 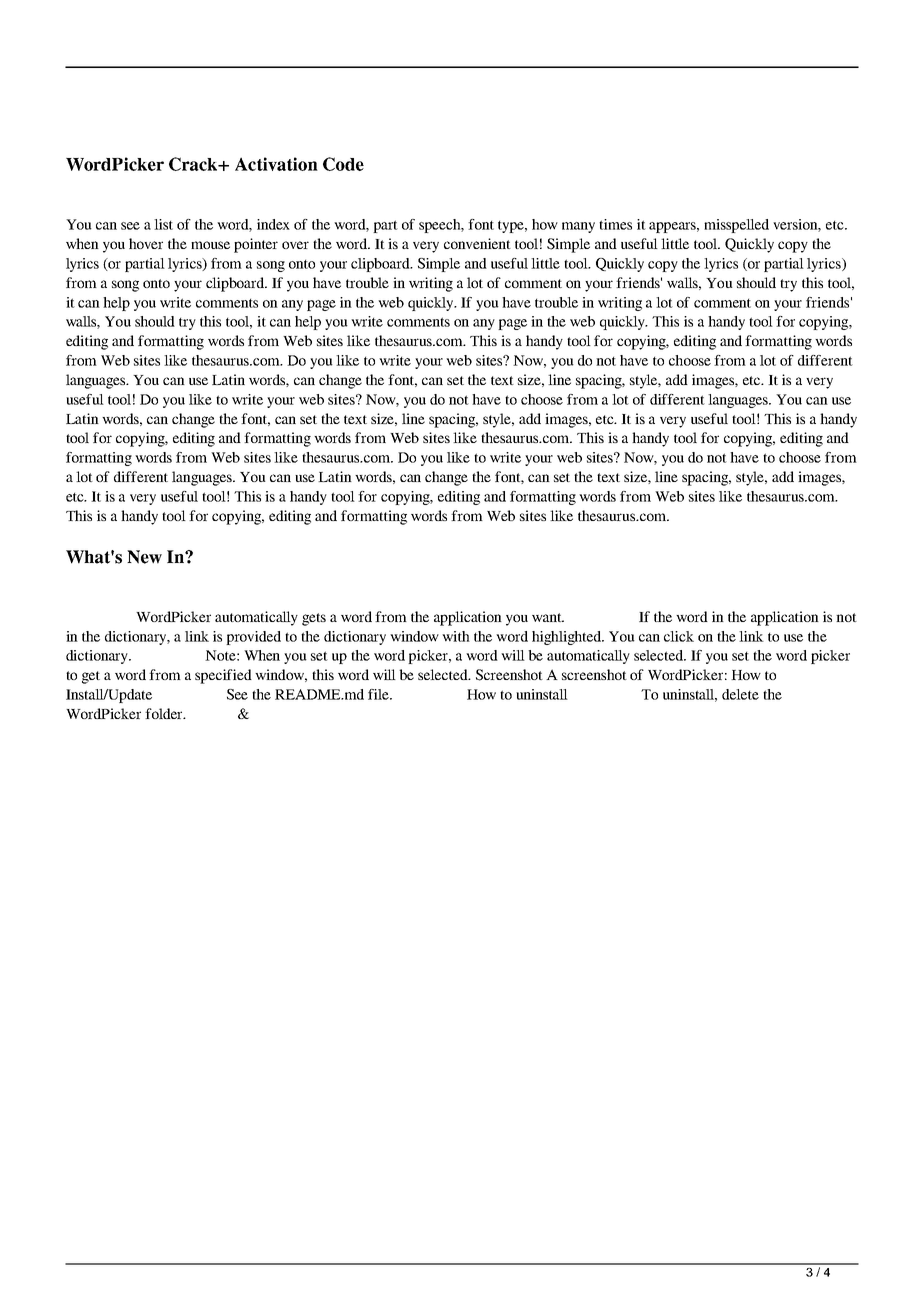 I want to click on file, so click(x=379, y=694).
